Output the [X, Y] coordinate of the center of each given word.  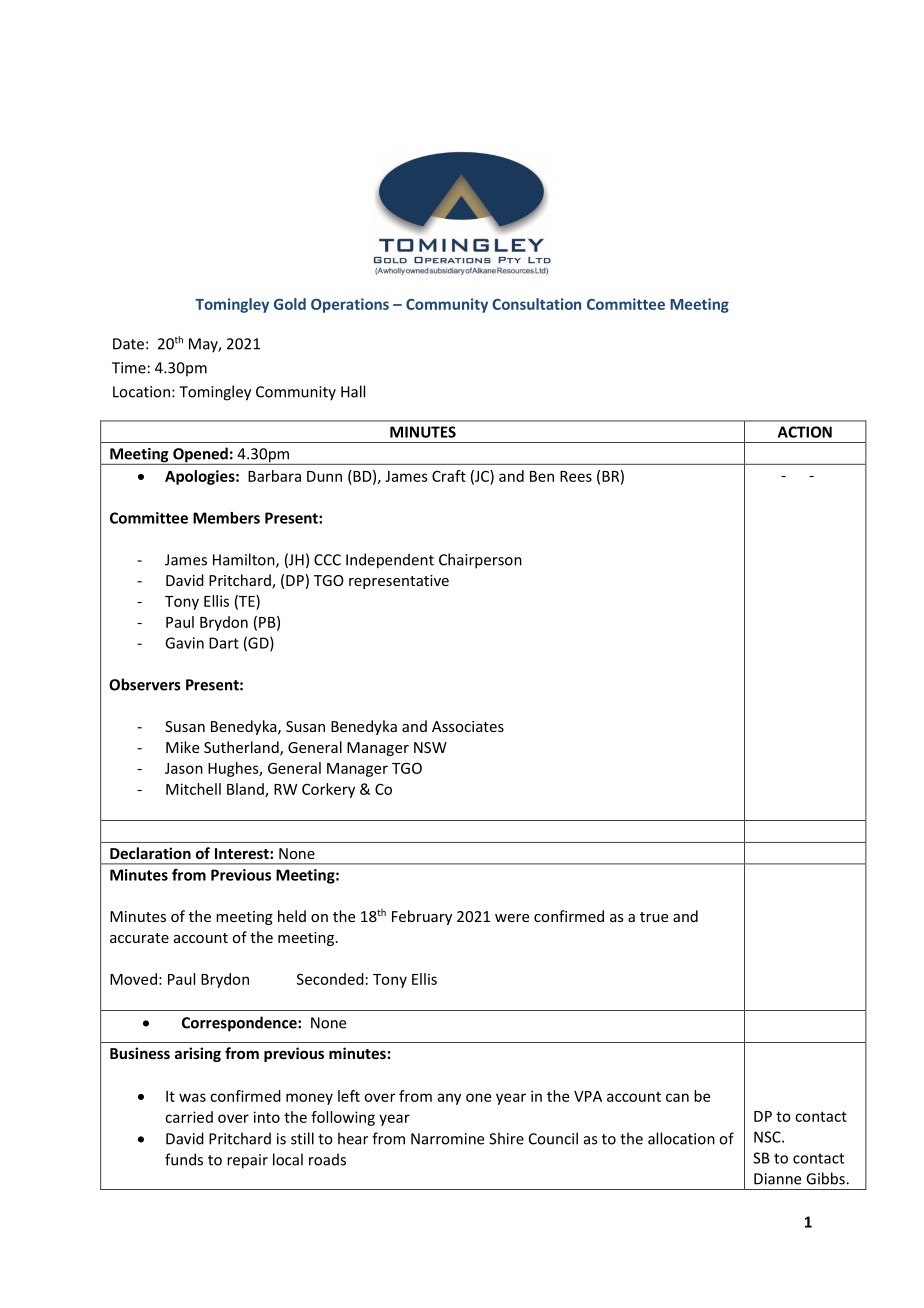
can [677, 1097]
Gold [290, 304]
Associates [468, 726]
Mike [182, 747]
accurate [139, 938]
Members [226, 518]
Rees [576, 476]
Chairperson [480, 561]
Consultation [536, 304]
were [512, 918]
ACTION [805, 432]
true [654, 917]
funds [184, 1159]
